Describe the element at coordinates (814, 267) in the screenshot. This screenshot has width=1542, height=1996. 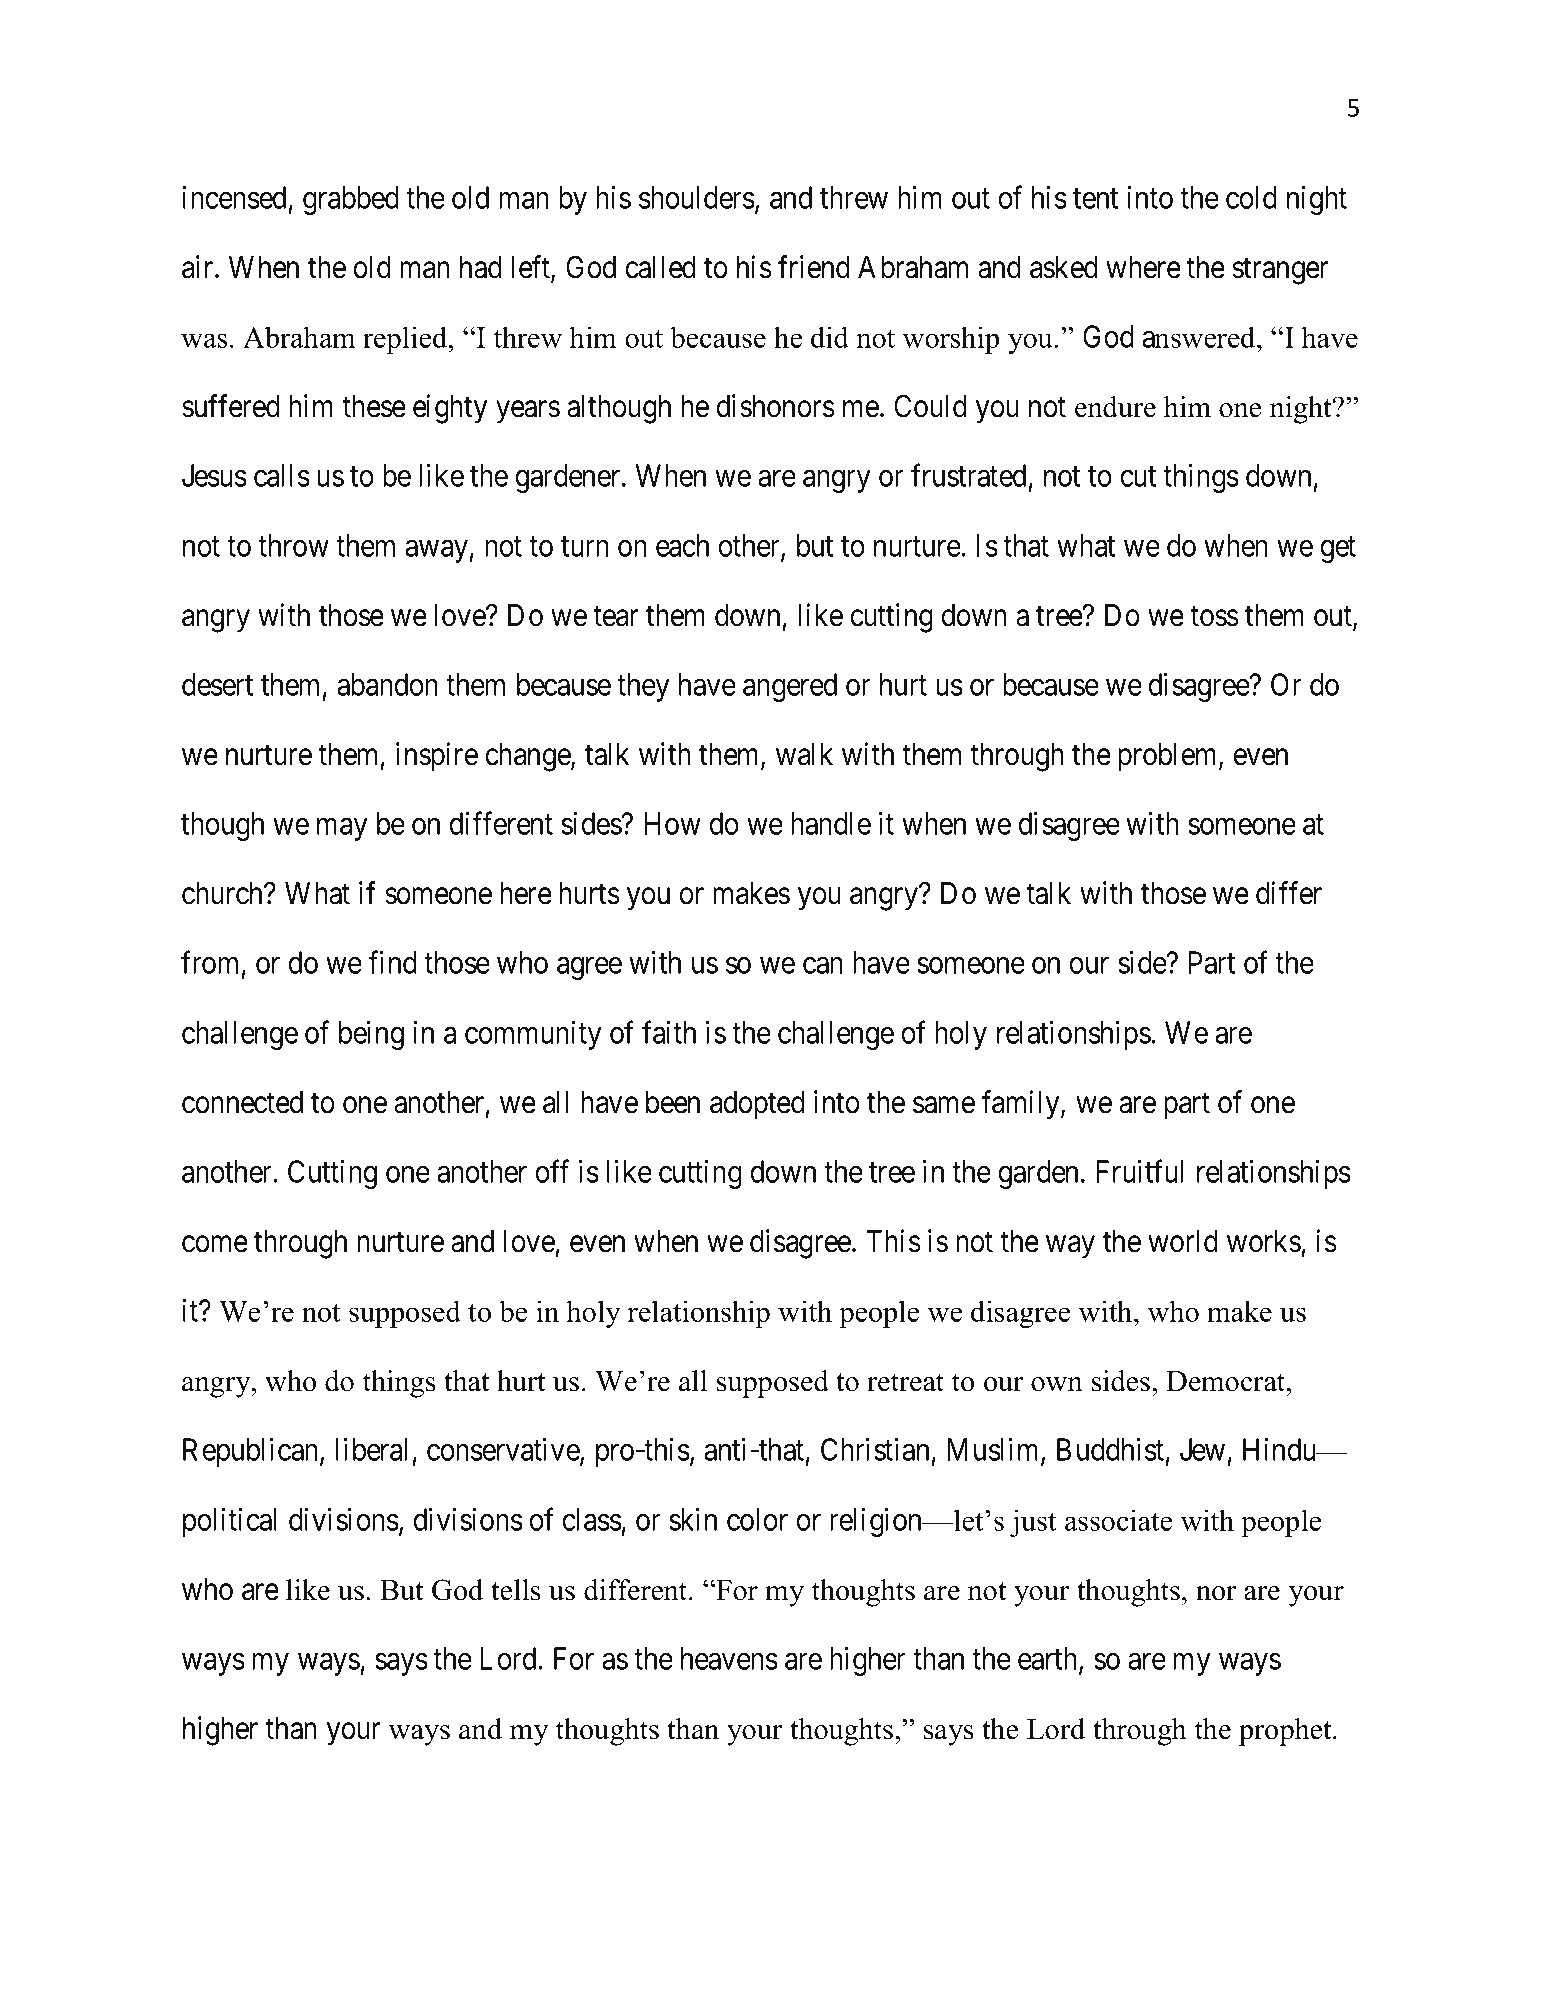
I see `friend` at that location.
